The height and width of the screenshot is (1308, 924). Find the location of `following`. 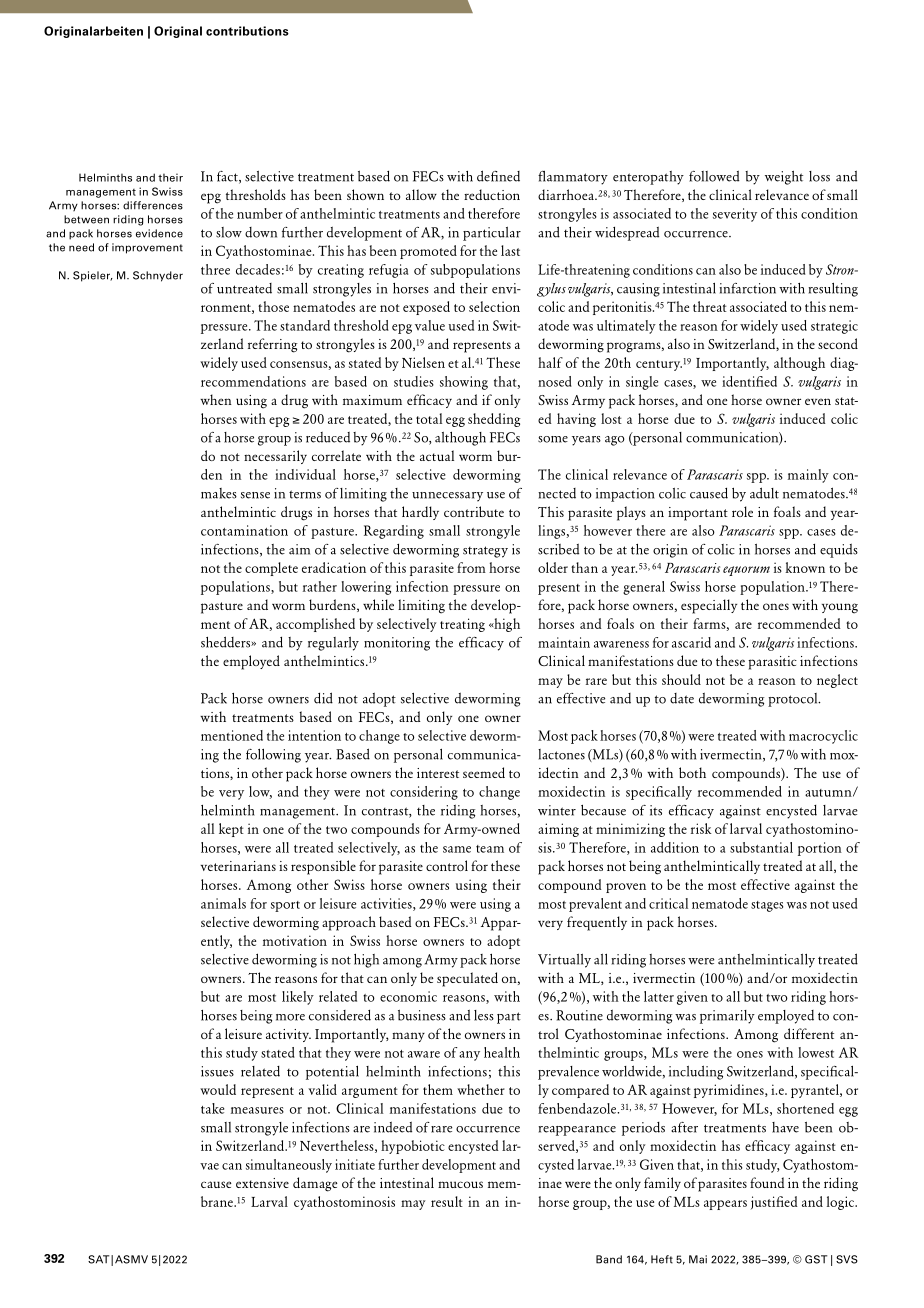

following is located at coordinates (273, 756).
